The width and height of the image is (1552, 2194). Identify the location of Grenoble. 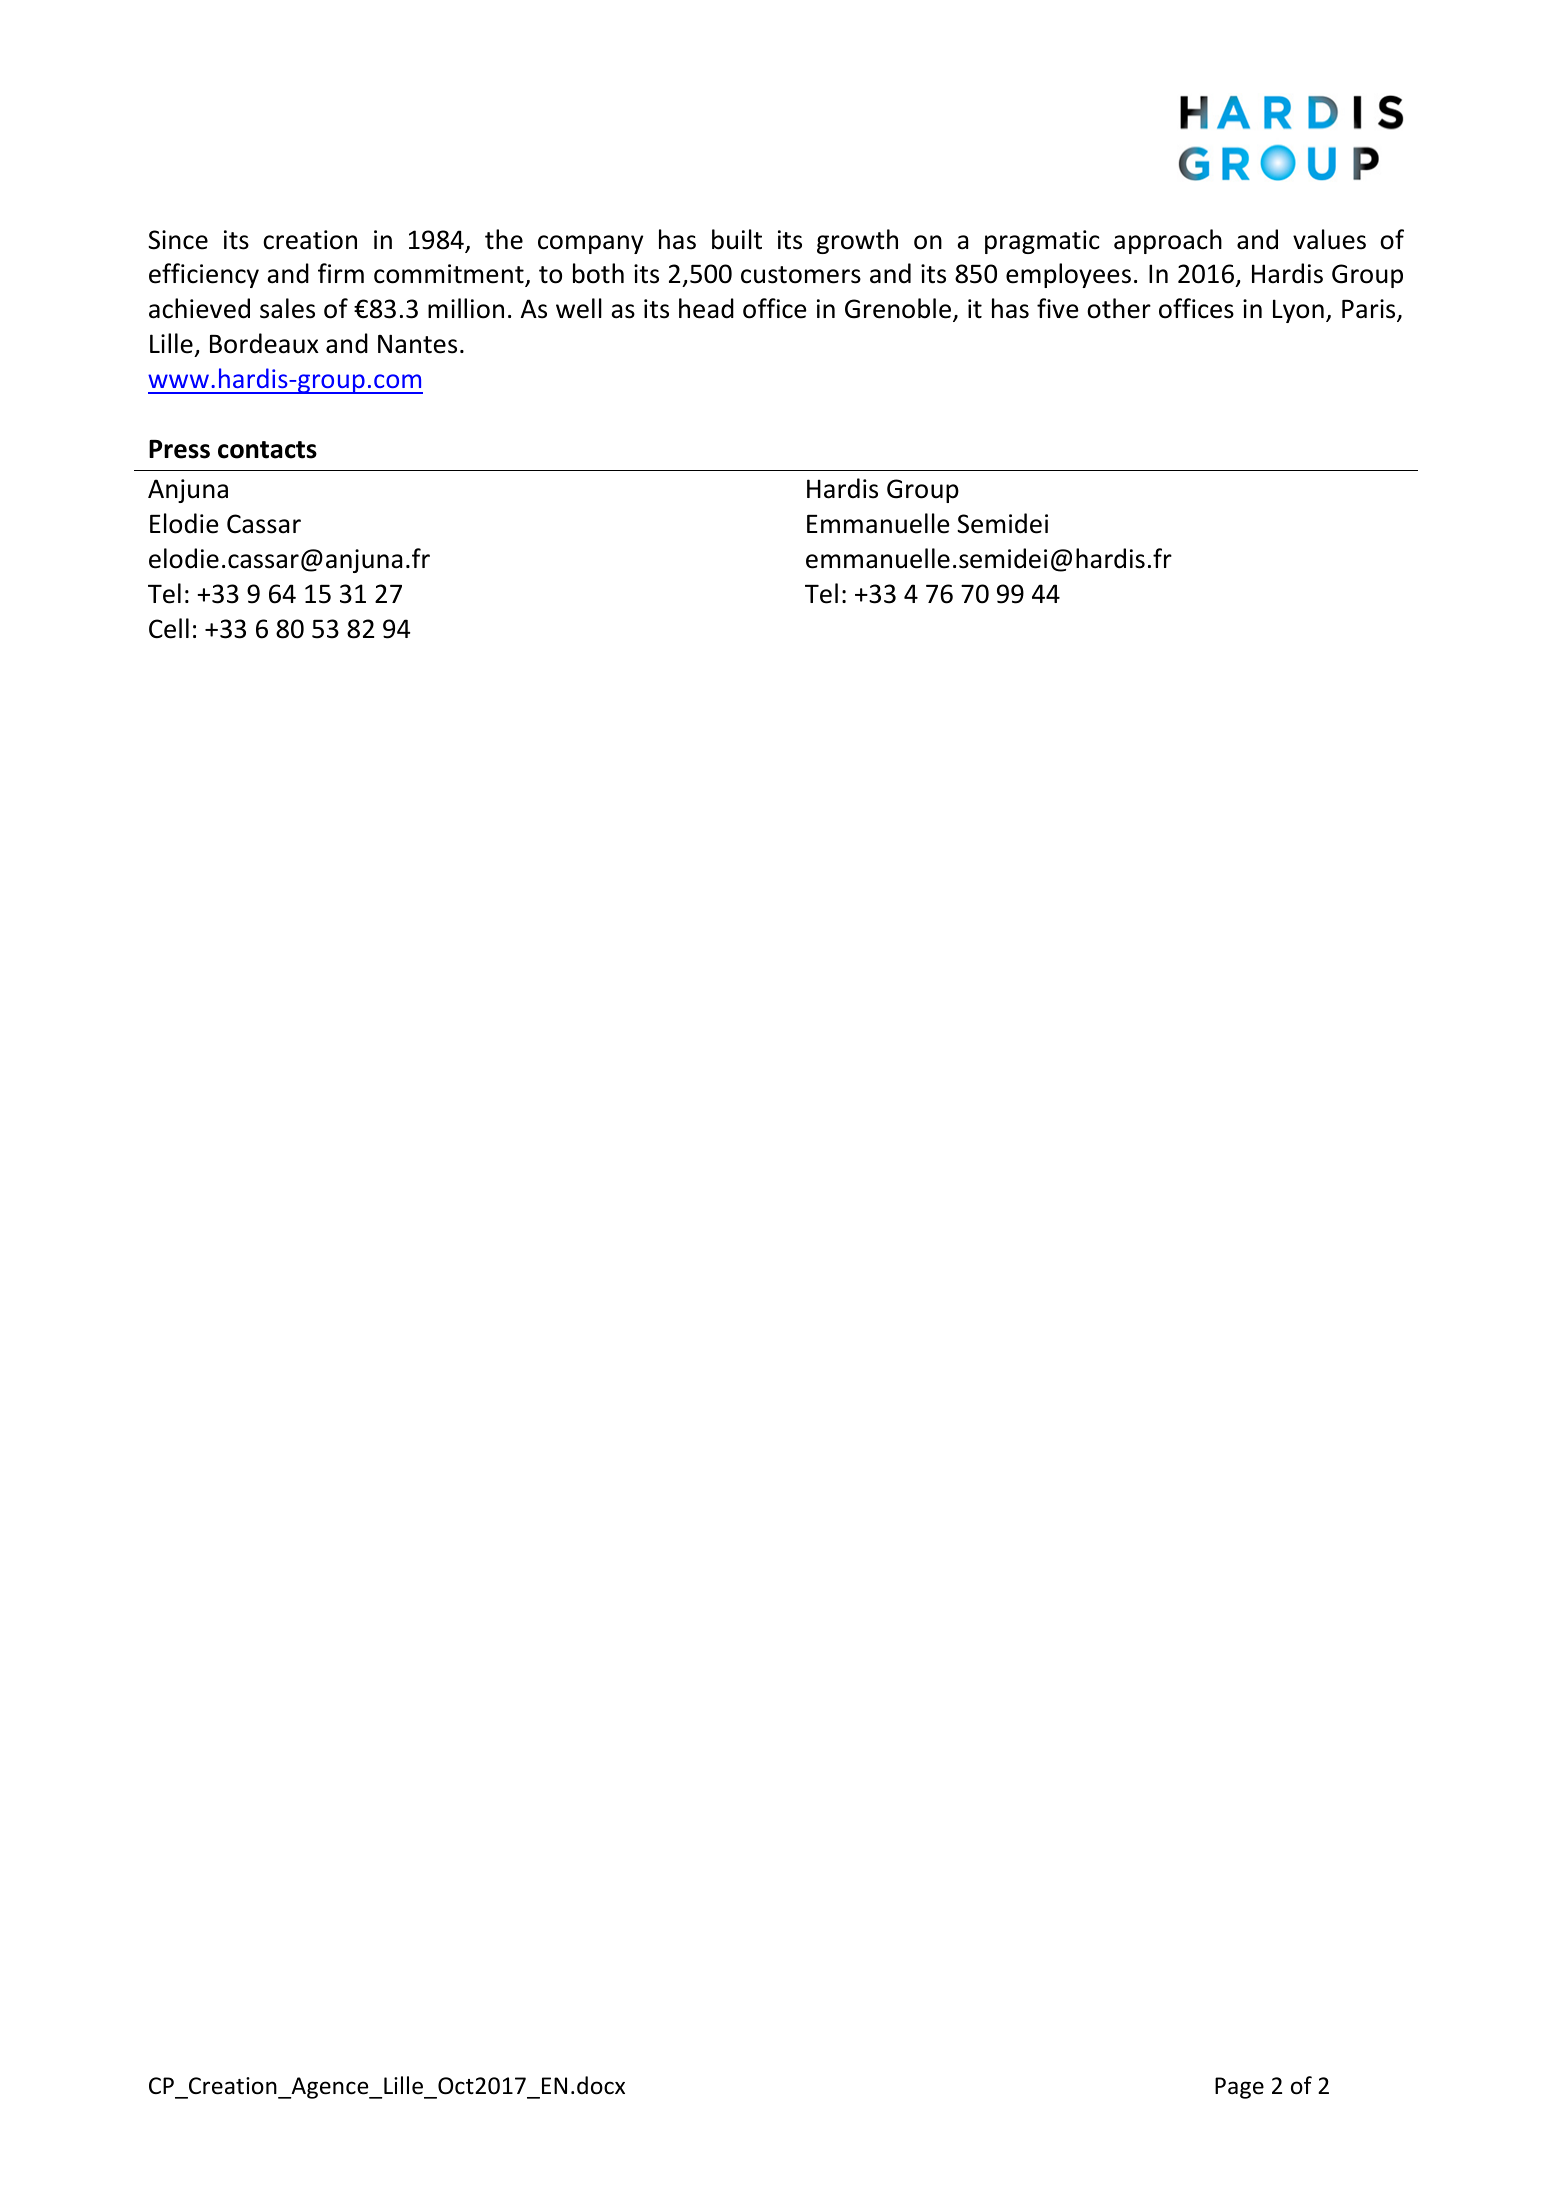
(898, 308).
